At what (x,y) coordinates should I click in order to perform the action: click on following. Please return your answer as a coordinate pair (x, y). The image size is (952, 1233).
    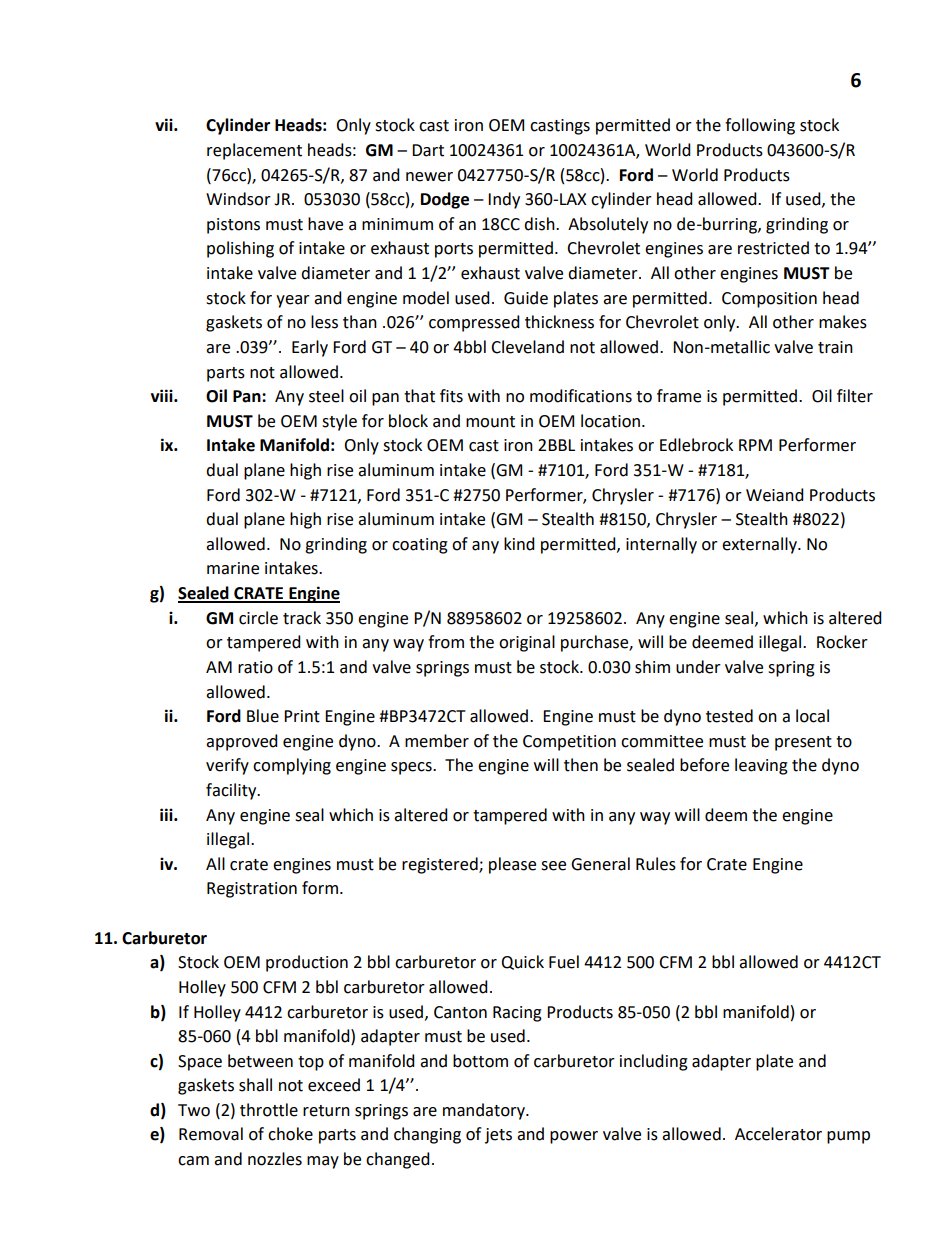
    Looking at the image, I should click on (760, 126).
